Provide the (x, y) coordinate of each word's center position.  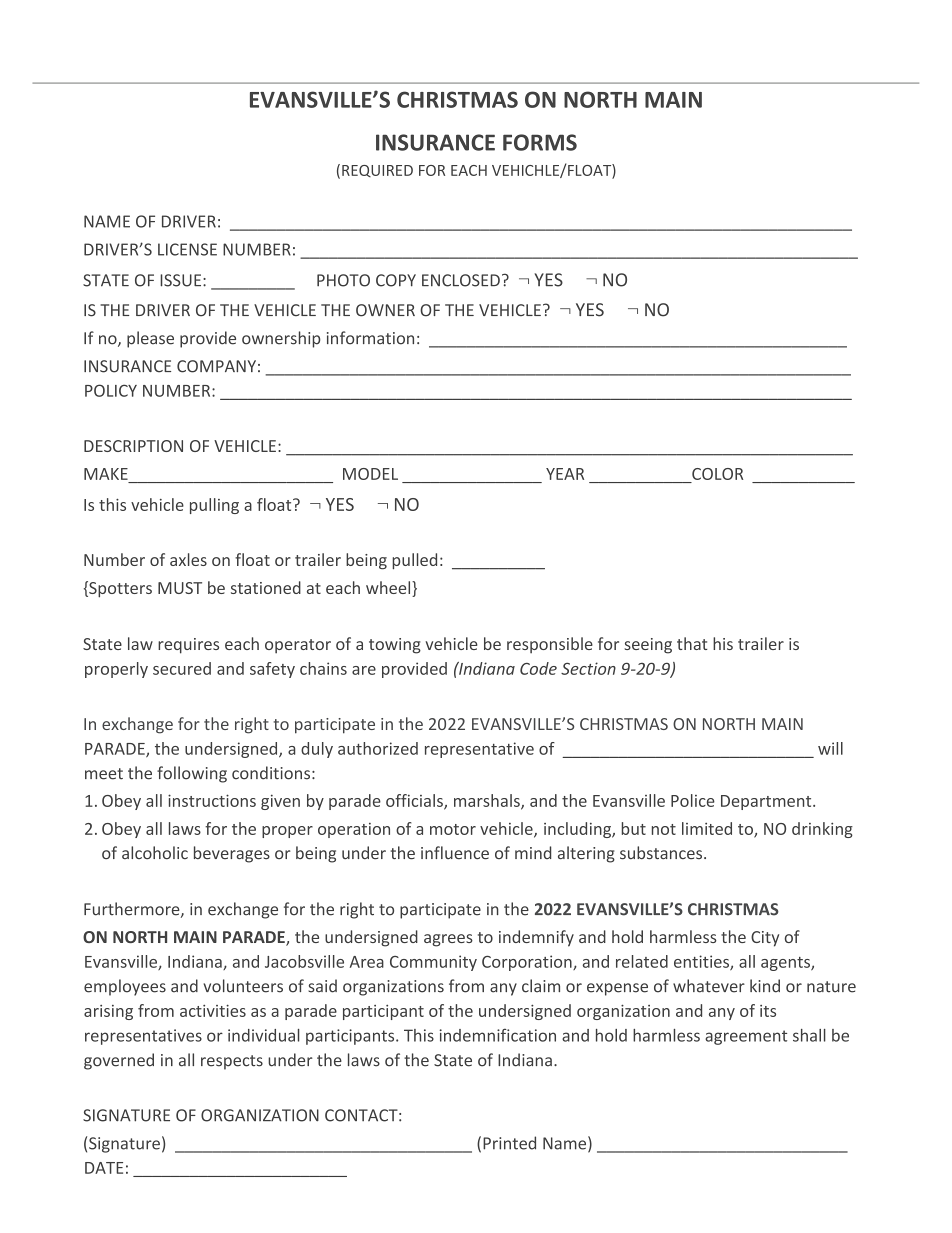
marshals (488, 801)
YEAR (565, 474)
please (150, 339)
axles (188, 559)
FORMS (540, 142)
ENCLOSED (461, 280)
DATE (104, 1168)
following (192, 774)
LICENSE (187, 249)
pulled (414, 561)
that (692, 643)
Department (767, 802)
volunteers (243, 986)
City (765, 939)
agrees (448, 940)
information (370, 338)
